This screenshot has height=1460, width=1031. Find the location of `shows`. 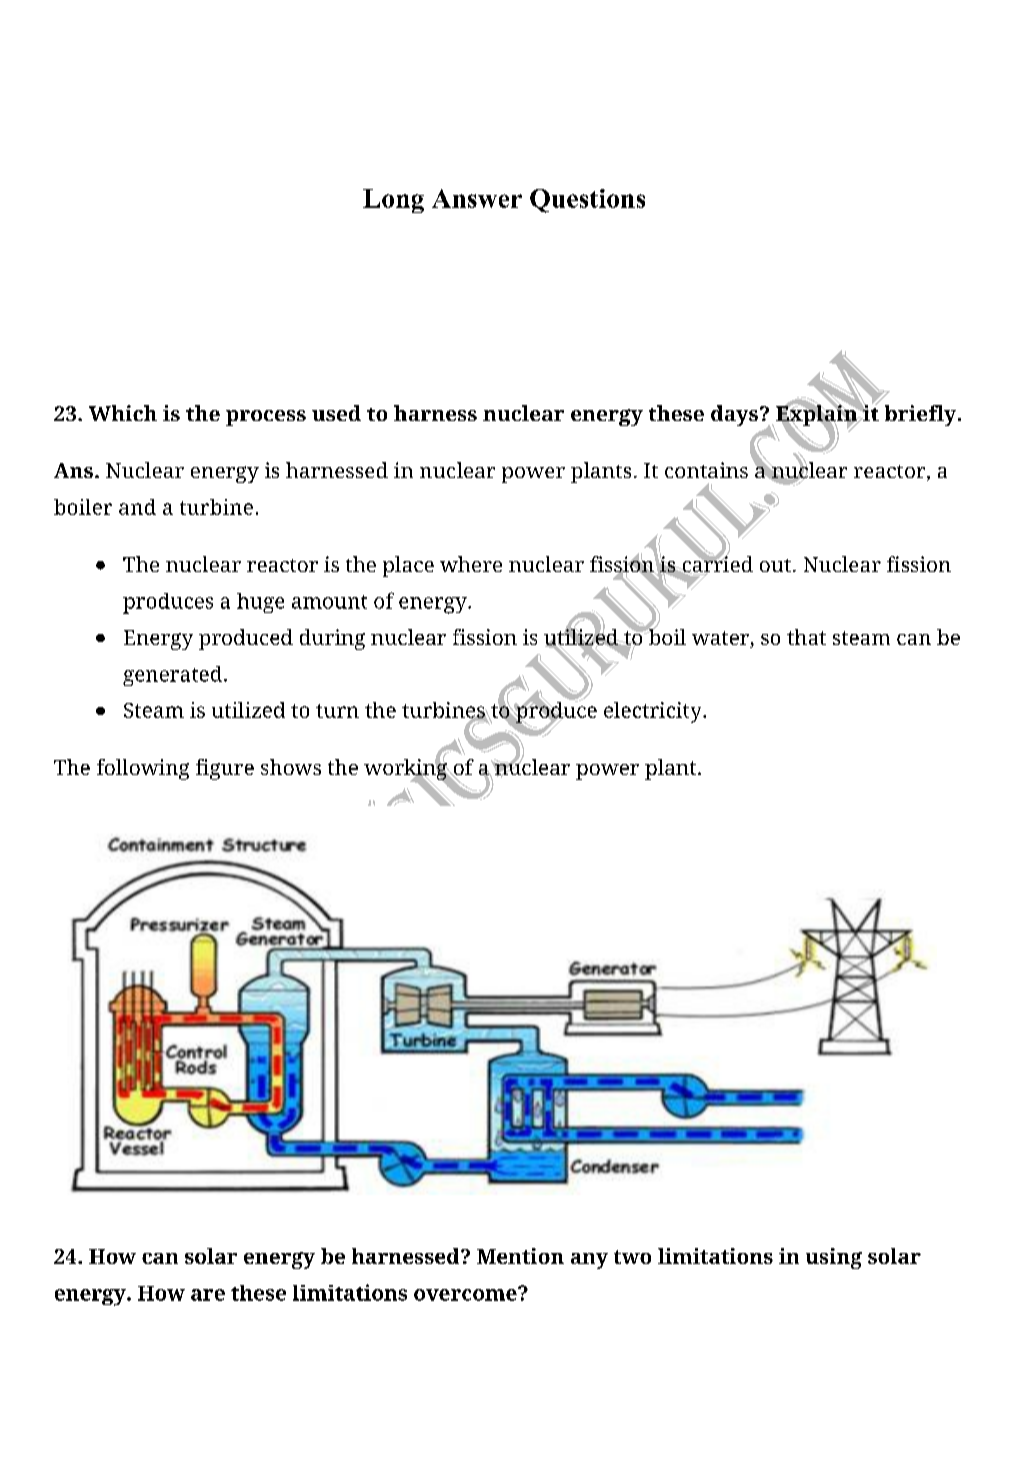

shows is located at coordinates (291, 767).
